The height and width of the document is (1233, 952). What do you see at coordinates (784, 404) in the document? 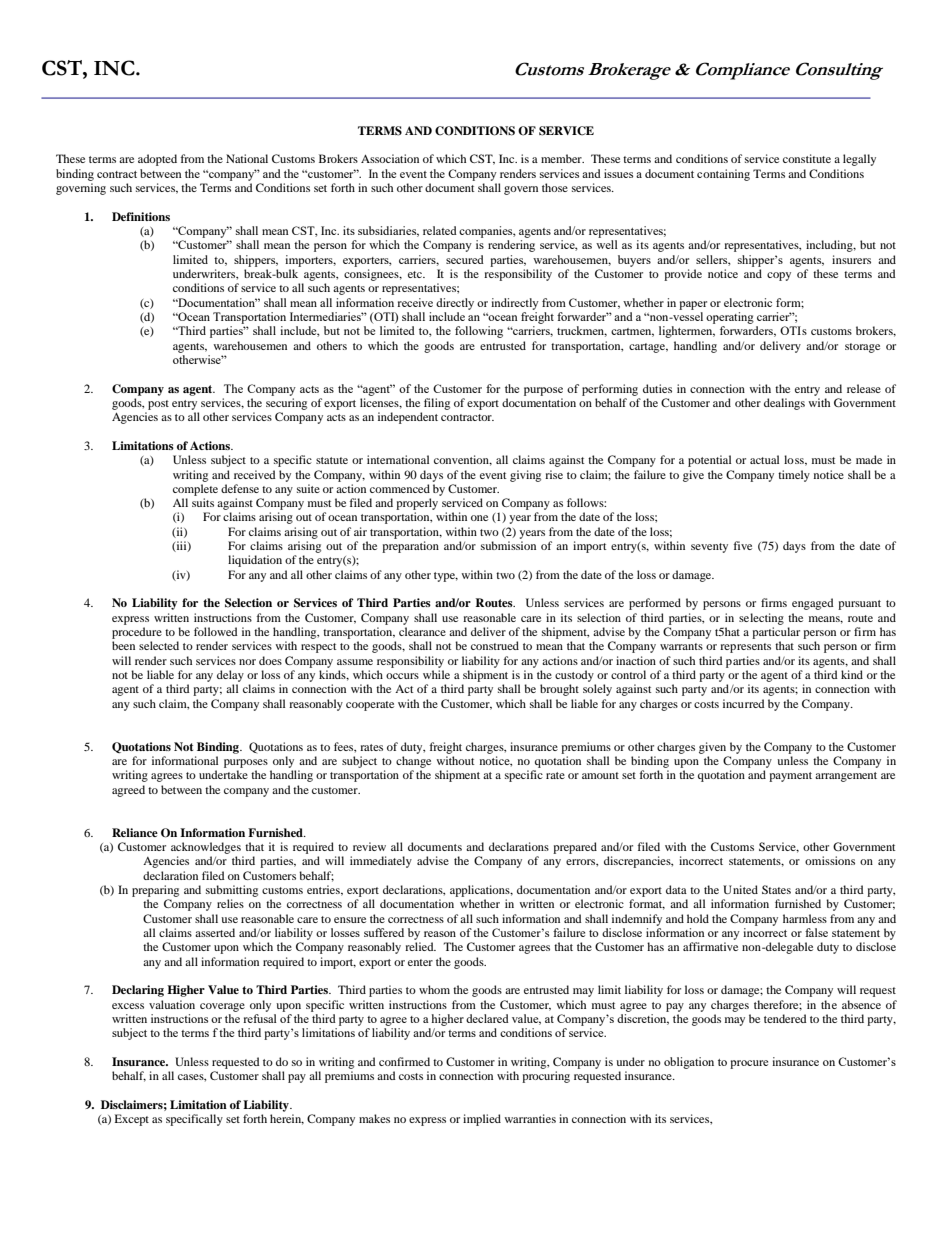
I see `dealings` at bounding box center [784, 404].
